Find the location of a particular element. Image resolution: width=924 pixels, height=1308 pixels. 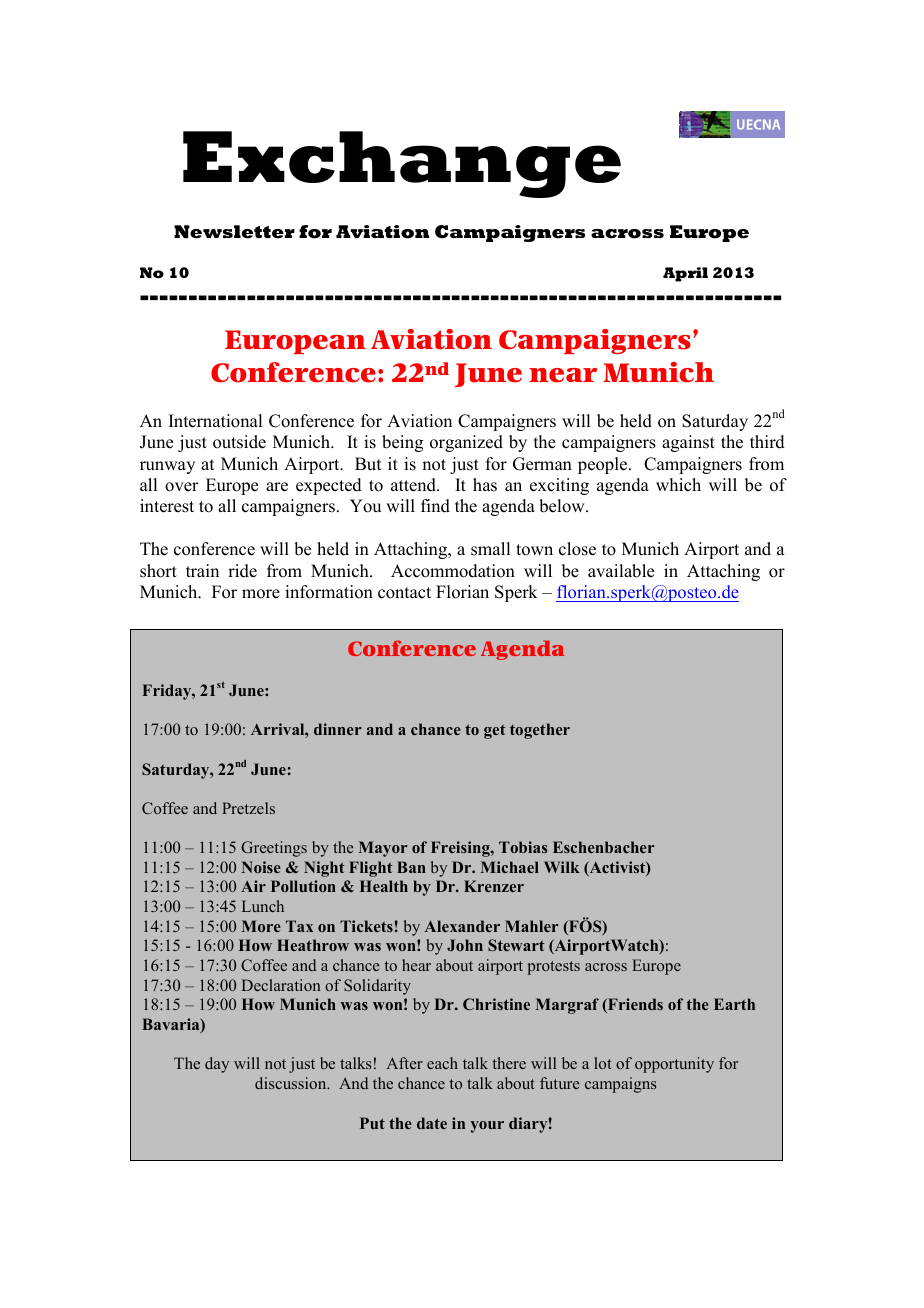

April is located at coordinates (685, 274).
